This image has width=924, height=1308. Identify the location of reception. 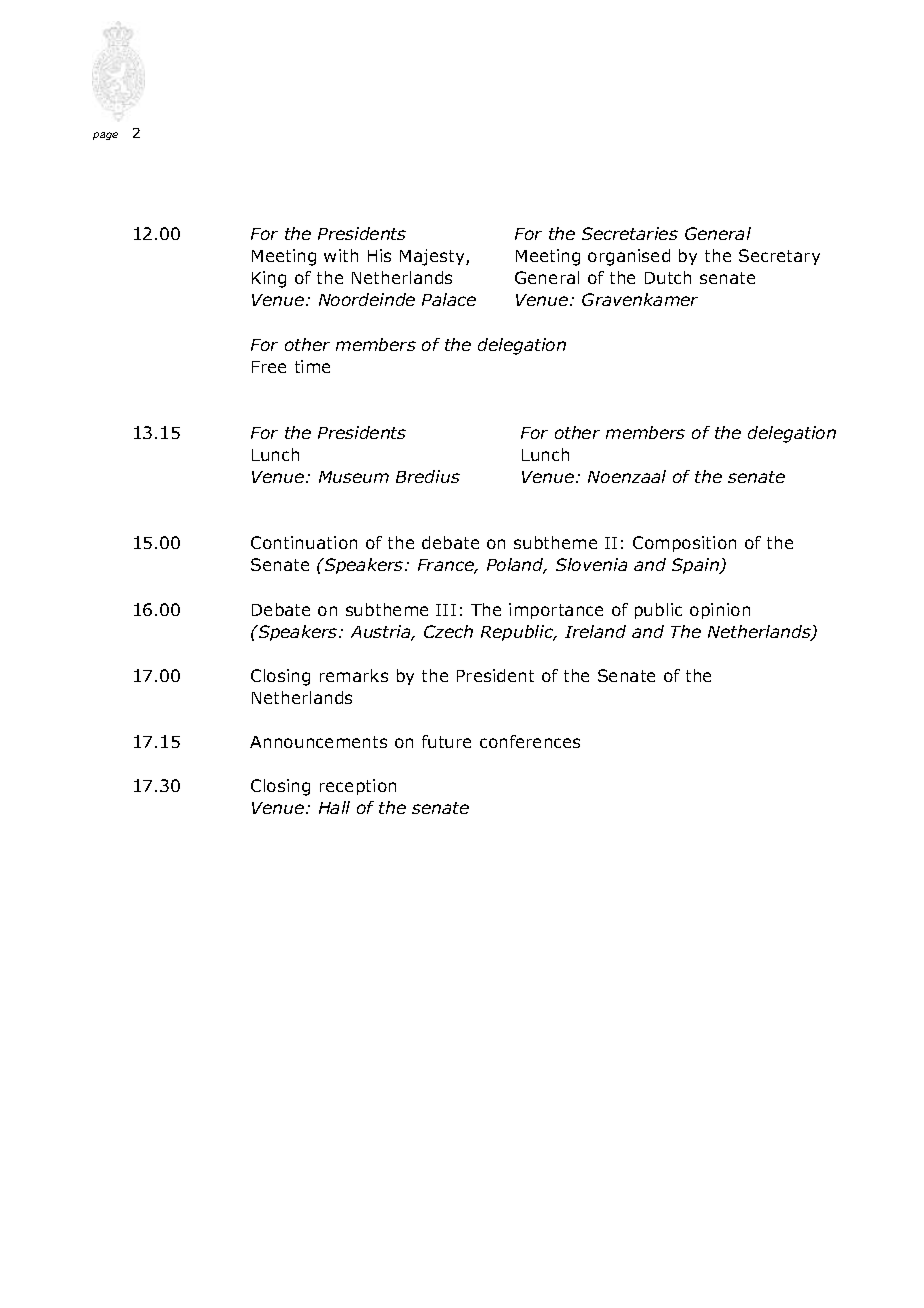
(358, 787).
